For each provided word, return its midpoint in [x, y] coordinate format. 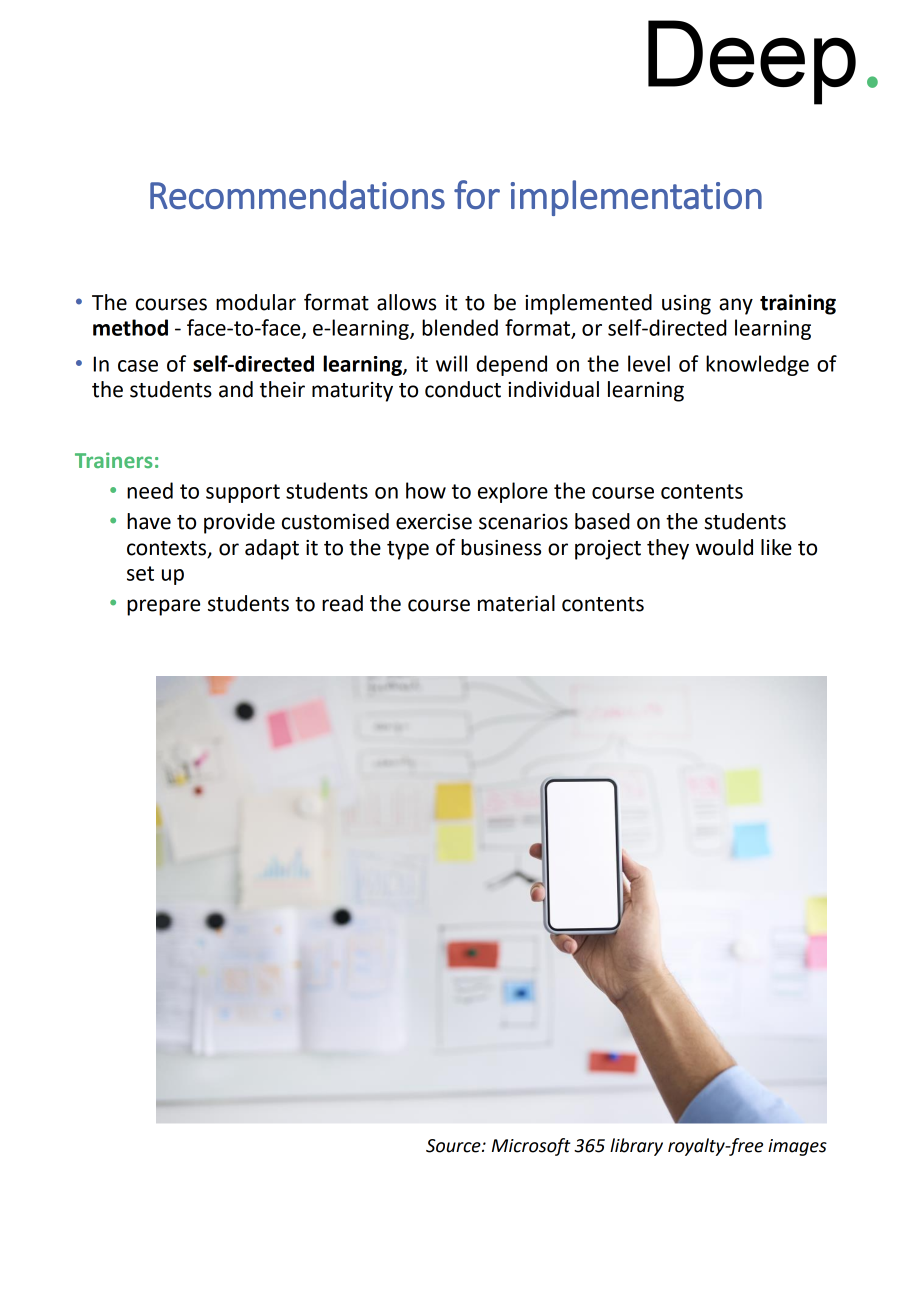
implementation [636, 198]
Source [454, 1146]
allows [406, 302]
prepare [163, 607]
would [724, 547]
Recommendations [297, 194]
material [516, 603]
